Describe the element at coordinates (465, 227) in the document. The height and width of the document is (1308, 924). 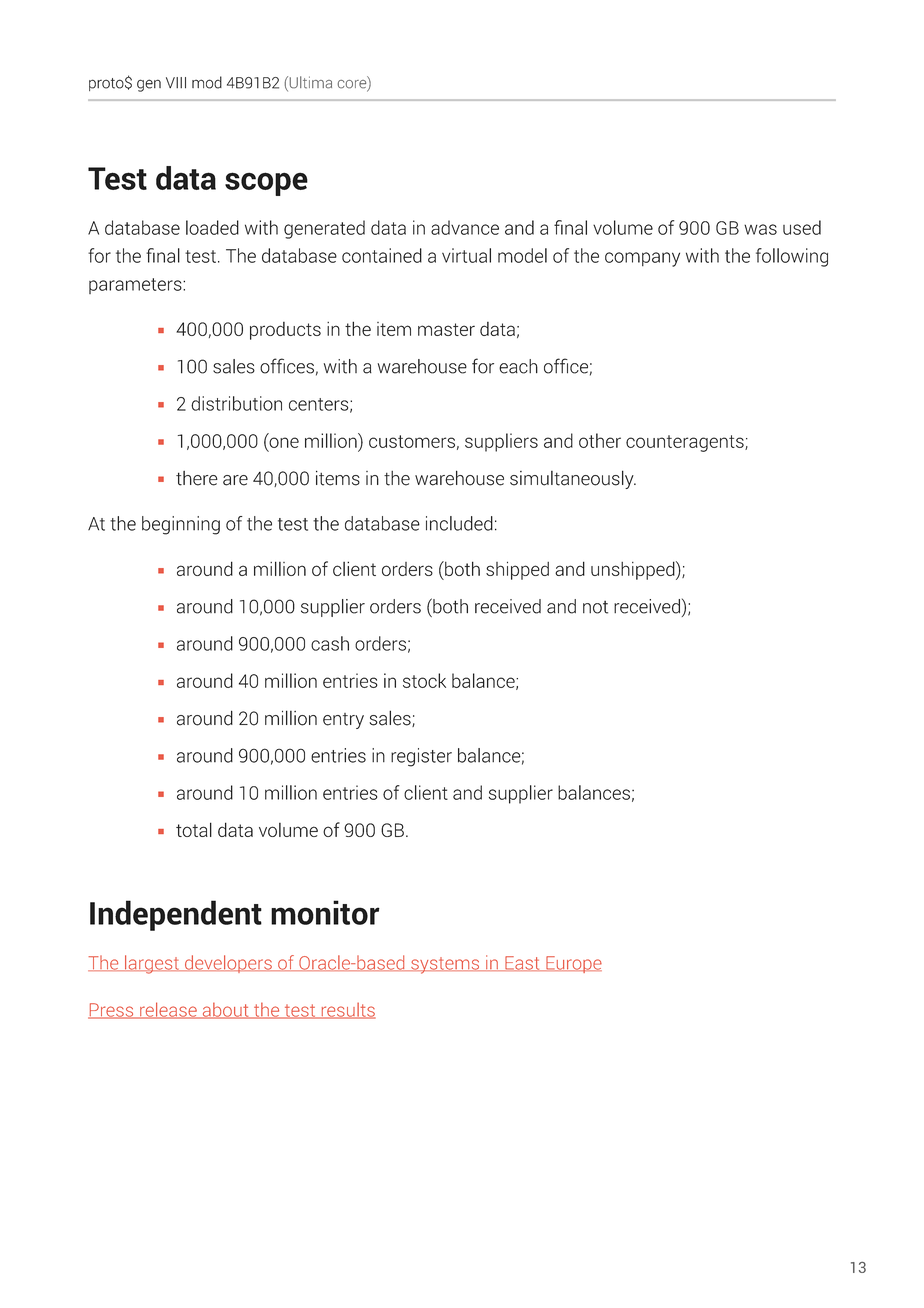
I see `advance` at that location.
